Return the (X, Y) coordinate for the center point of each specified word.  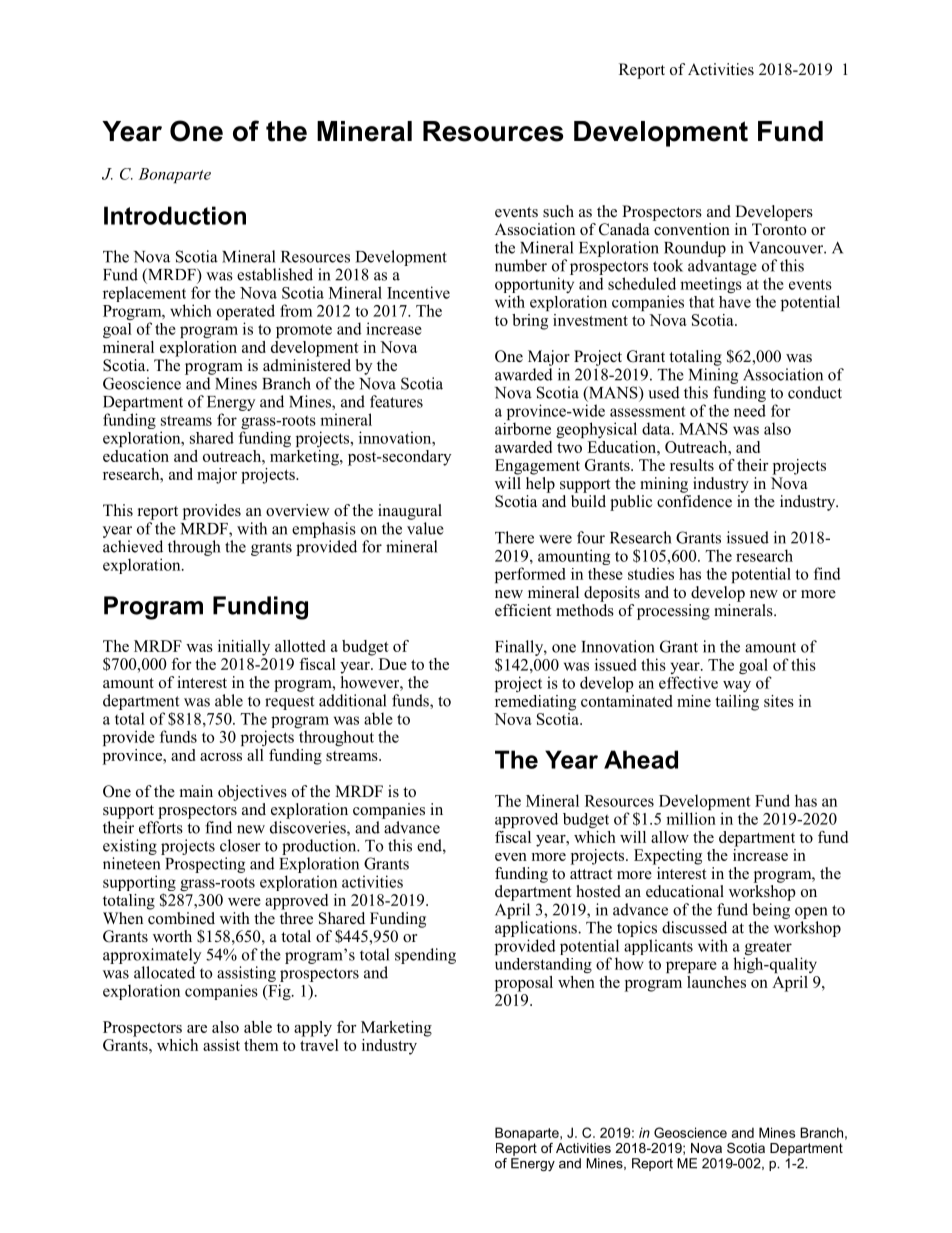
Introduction (175, 215)
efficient (523, 610)
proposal (524, 984)
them (261, 1045)
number (521, 265)
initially (244, 648)
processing (673, 612)
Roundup (695, 249)
